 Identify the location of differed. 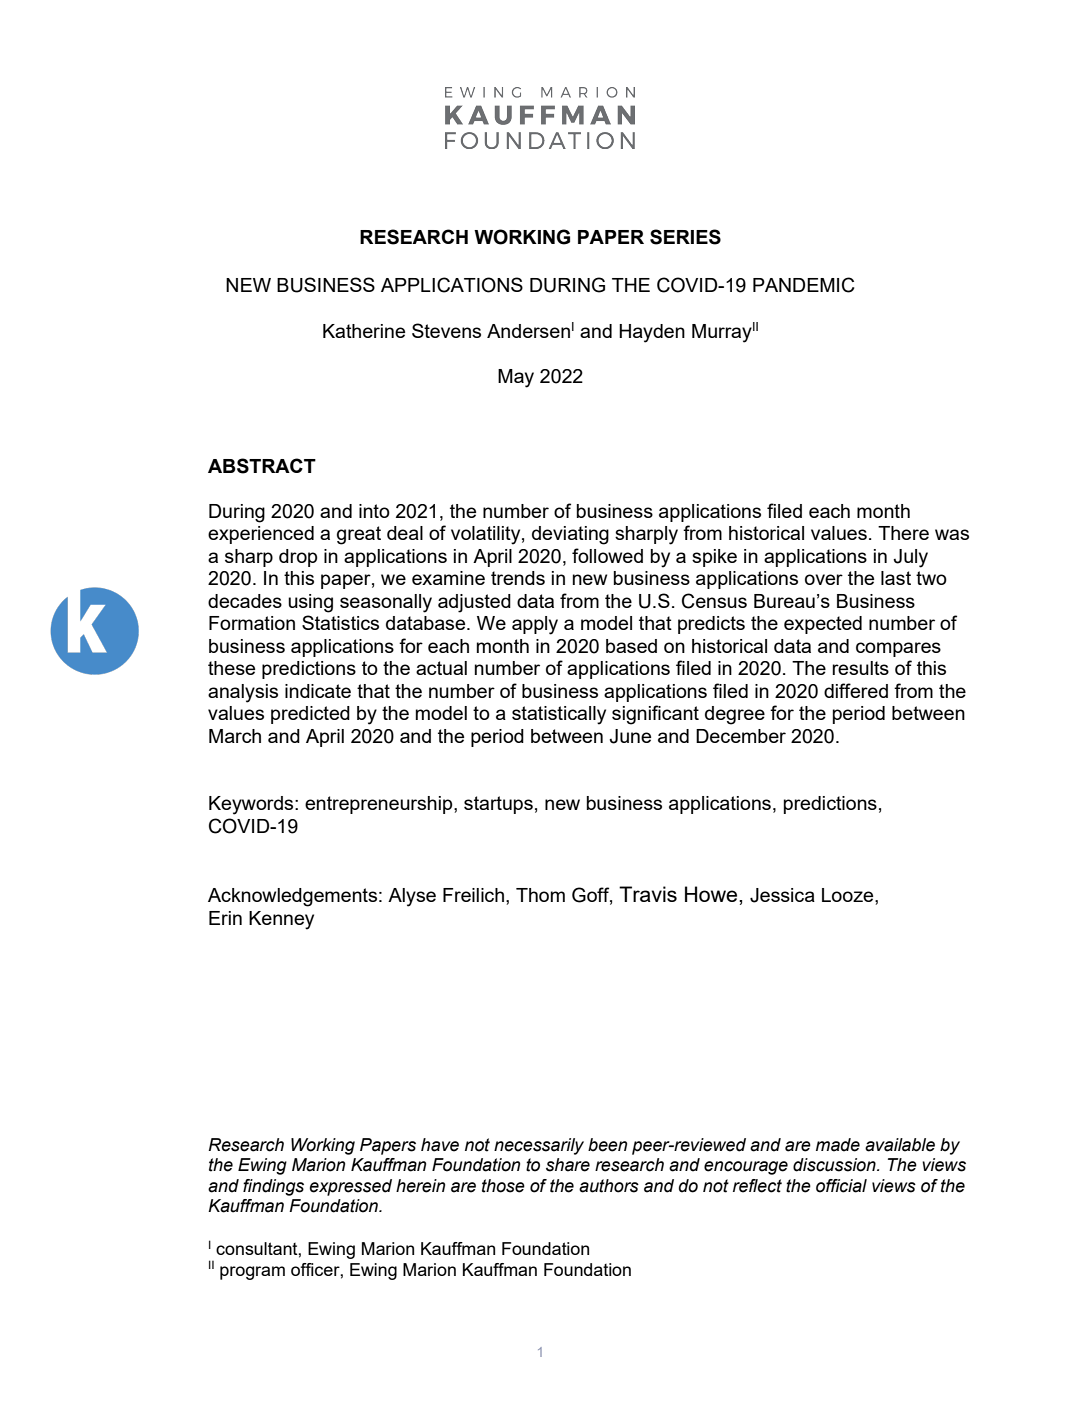
(856, 690).
